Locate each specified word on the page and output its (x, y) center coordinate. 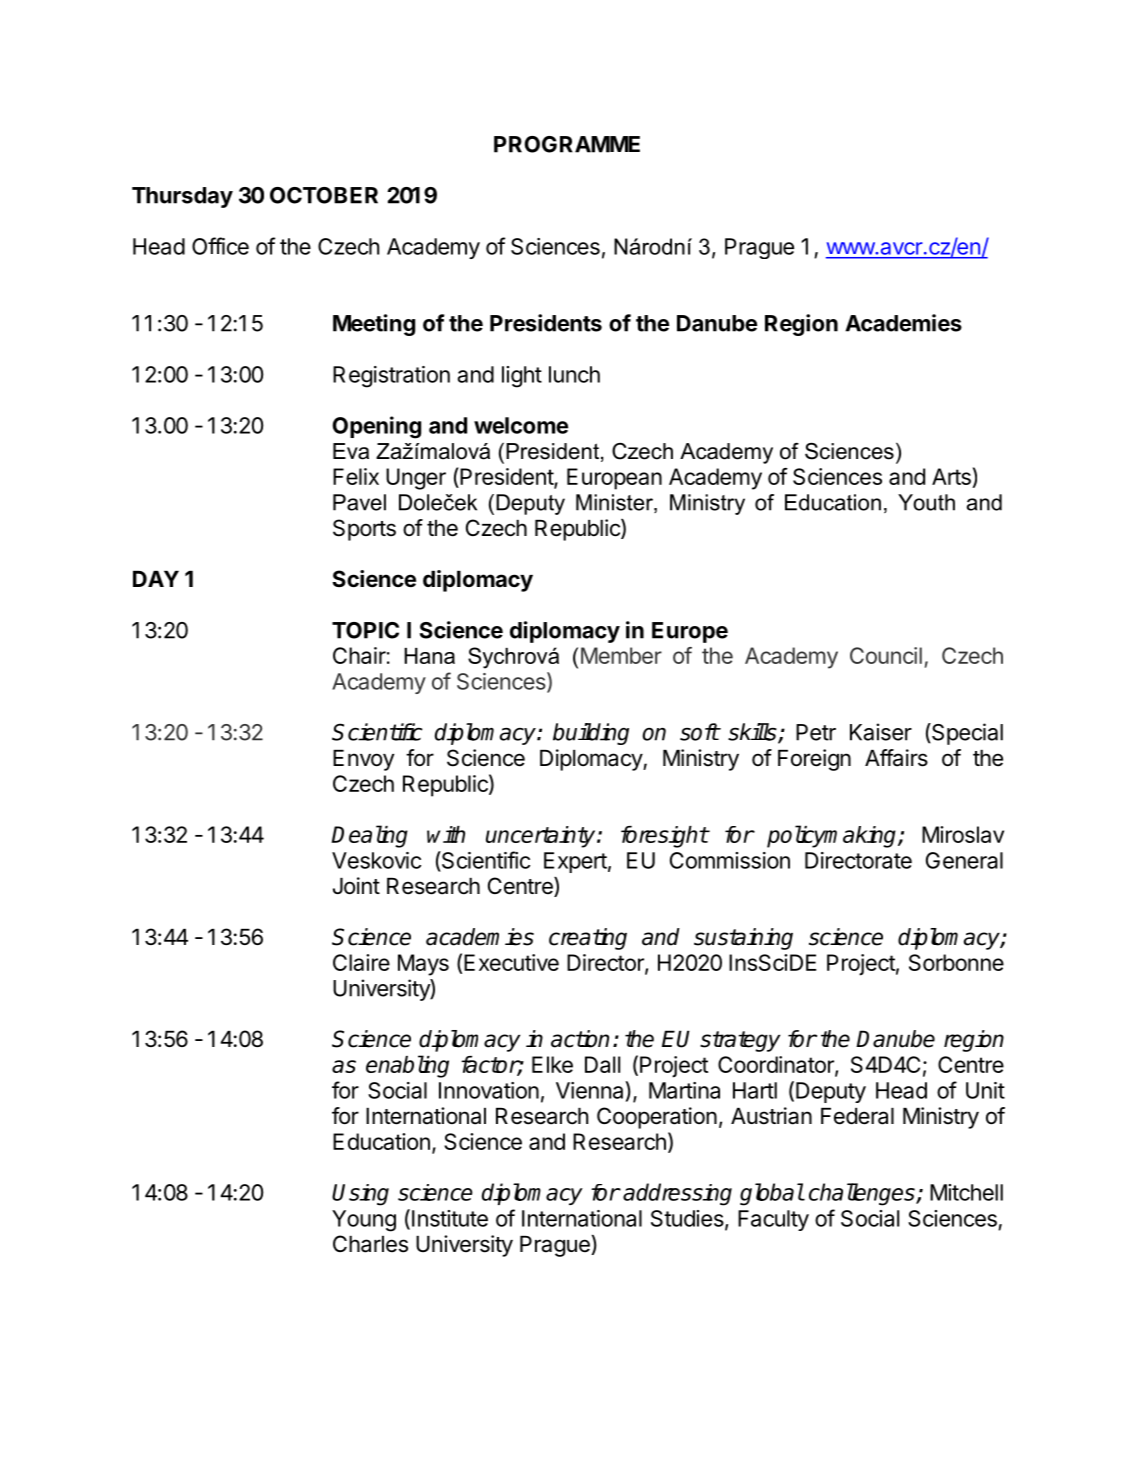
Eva (351, 451)
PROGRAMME (567, 144)
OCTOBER (324, 195)
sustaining (743, 939)
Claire (361, 962)
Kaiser (881, 732)
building (591, 734)
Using (360, 1195)
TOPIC (365, 630)
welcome (521, 425)
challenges (863, 1194)
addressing (677, 1194)
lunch (574, 374)
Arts (952, 478)
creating (588, 939)
